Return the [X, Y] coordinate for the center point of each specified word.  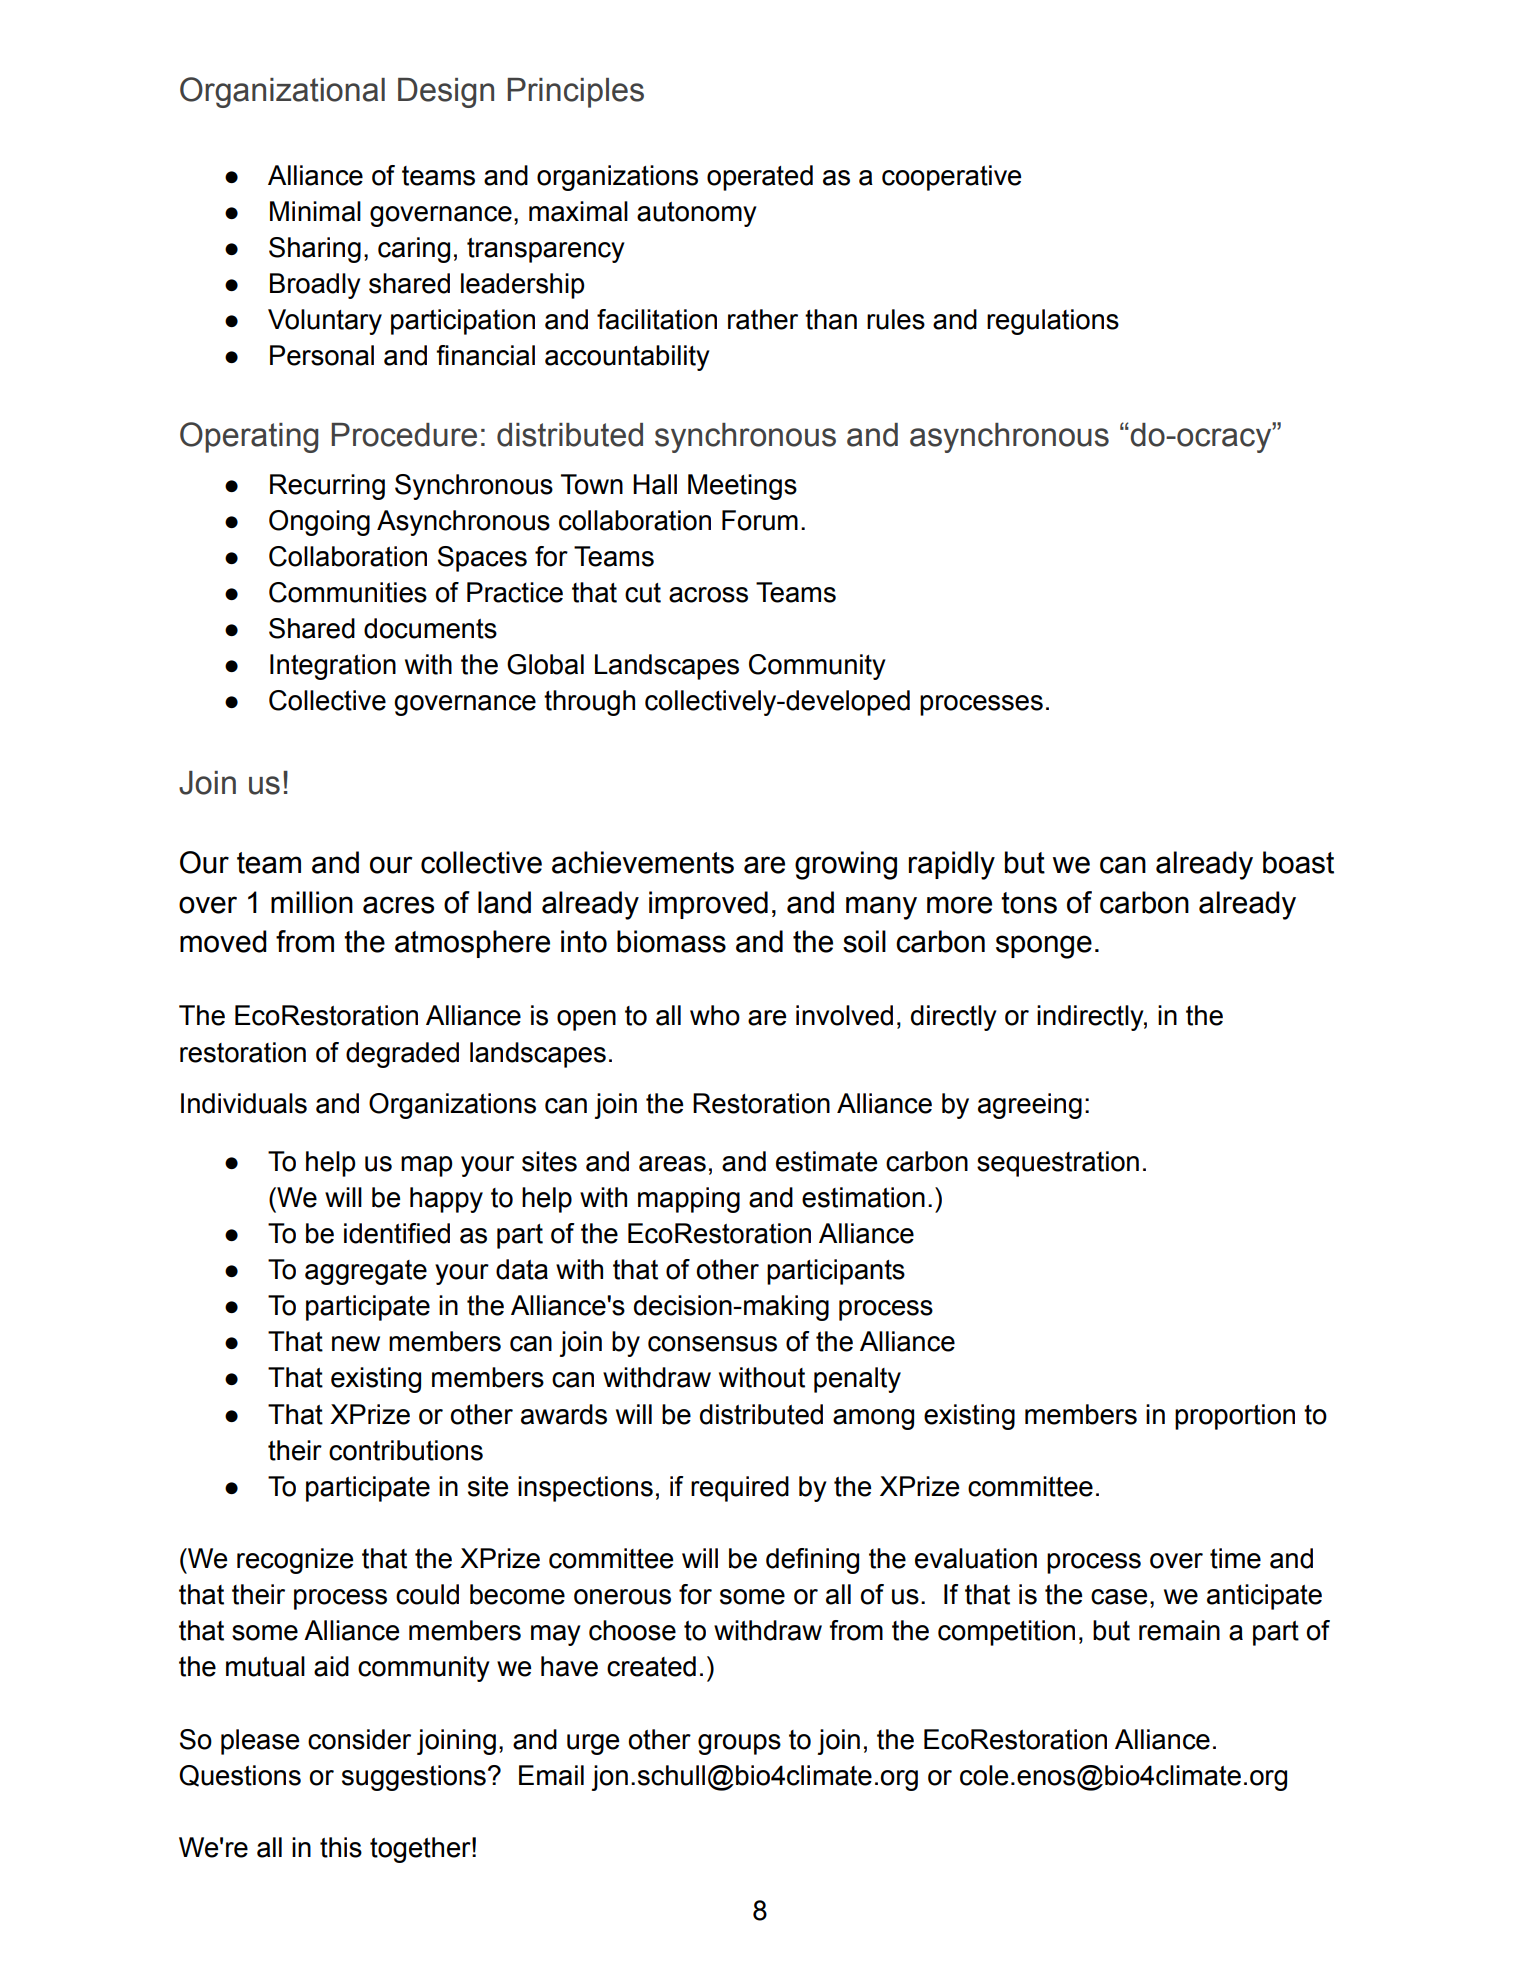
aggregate [366, 1272]
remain [1179, 1630]
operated [760, 178]
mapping [689, 1200]
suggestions [414, 1778]
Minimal [315, 211]
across [708, 595]
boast [1298, 862]
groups [739, 1744]
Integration [333, 667]
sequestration [1058, 1164]
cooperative [951, 178]
